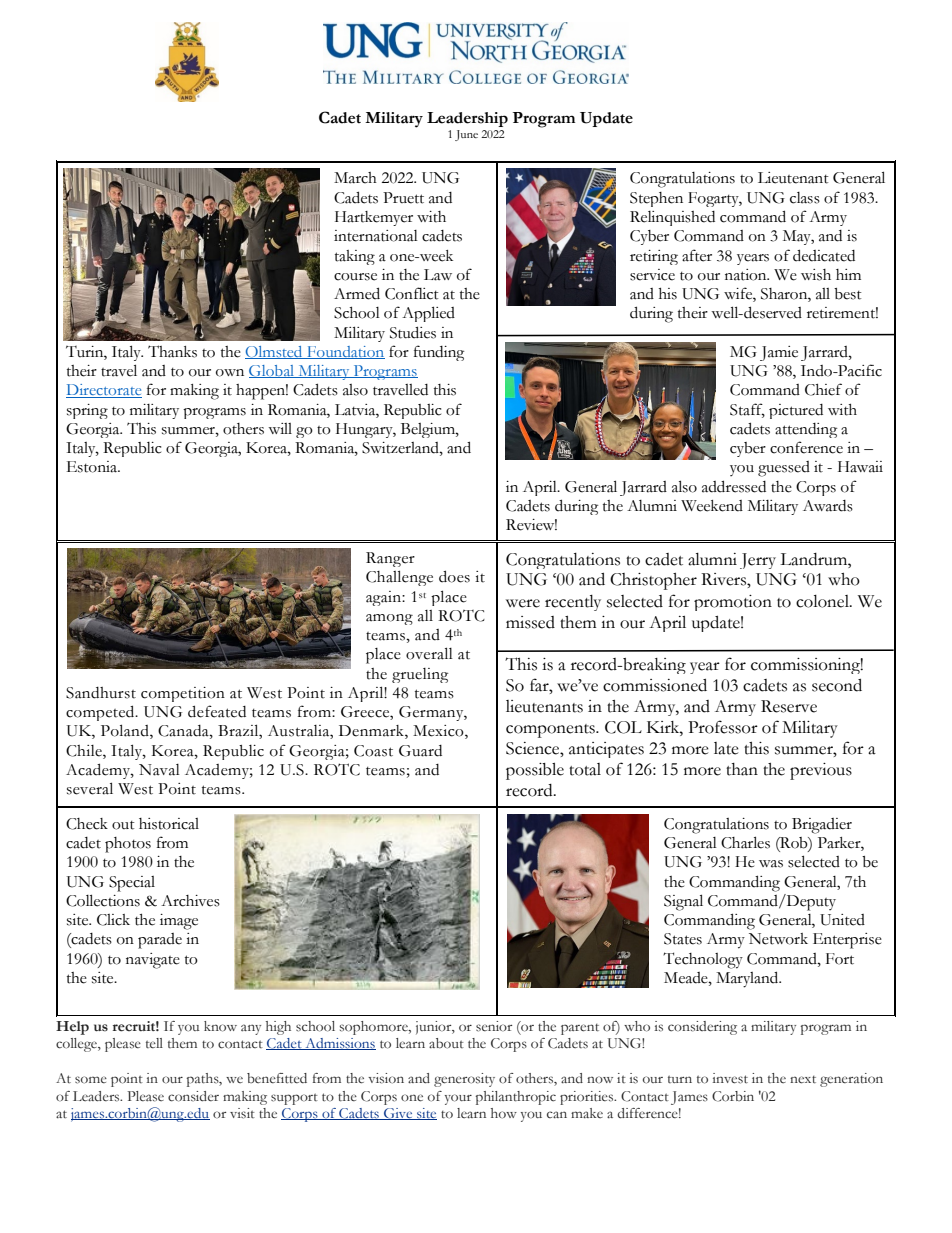  What do you see at coordinates (355, 178) in the page?
I see `March` at bounding box center [355, 178].
